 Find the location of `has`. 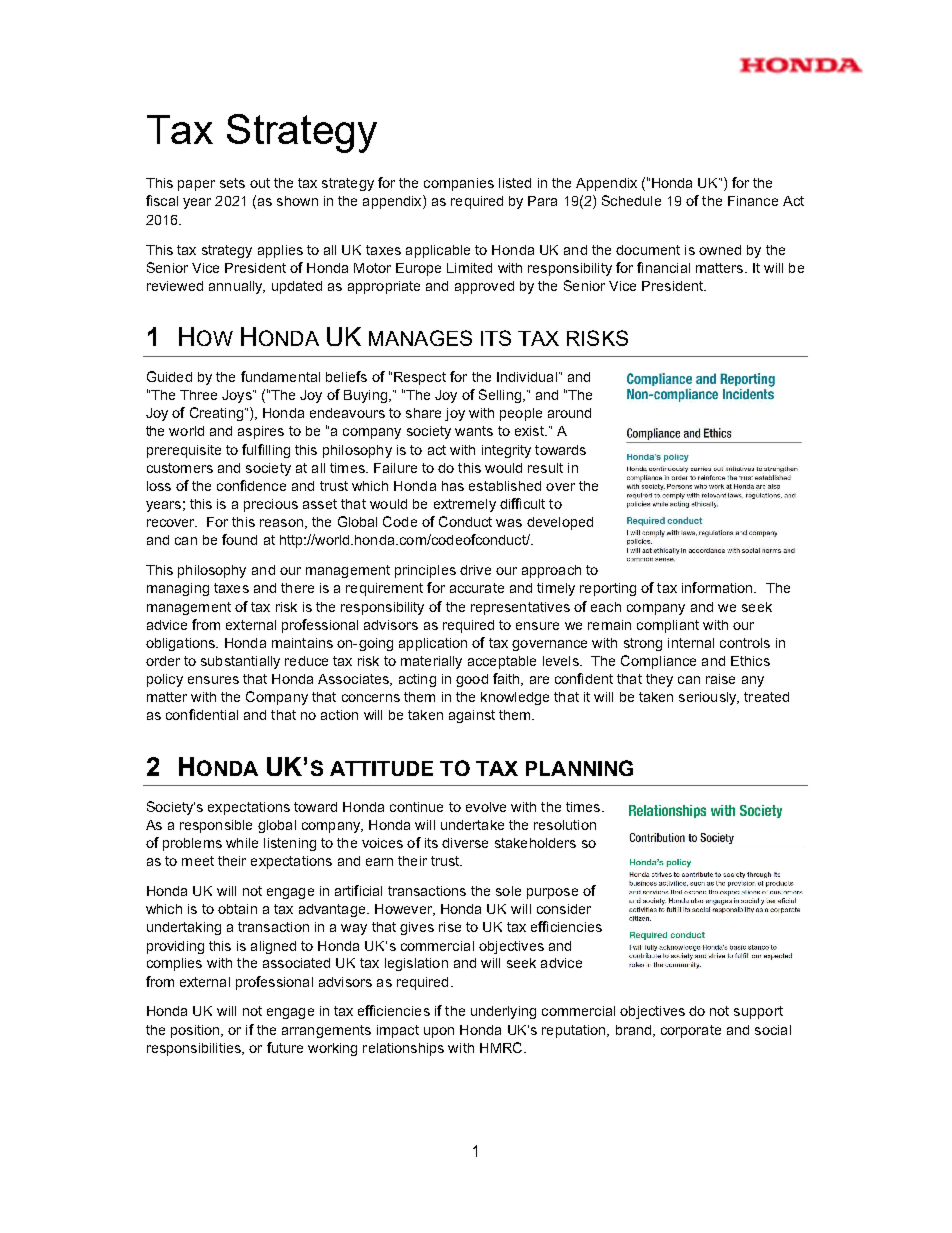

has is located at coordinates (453, 486).
